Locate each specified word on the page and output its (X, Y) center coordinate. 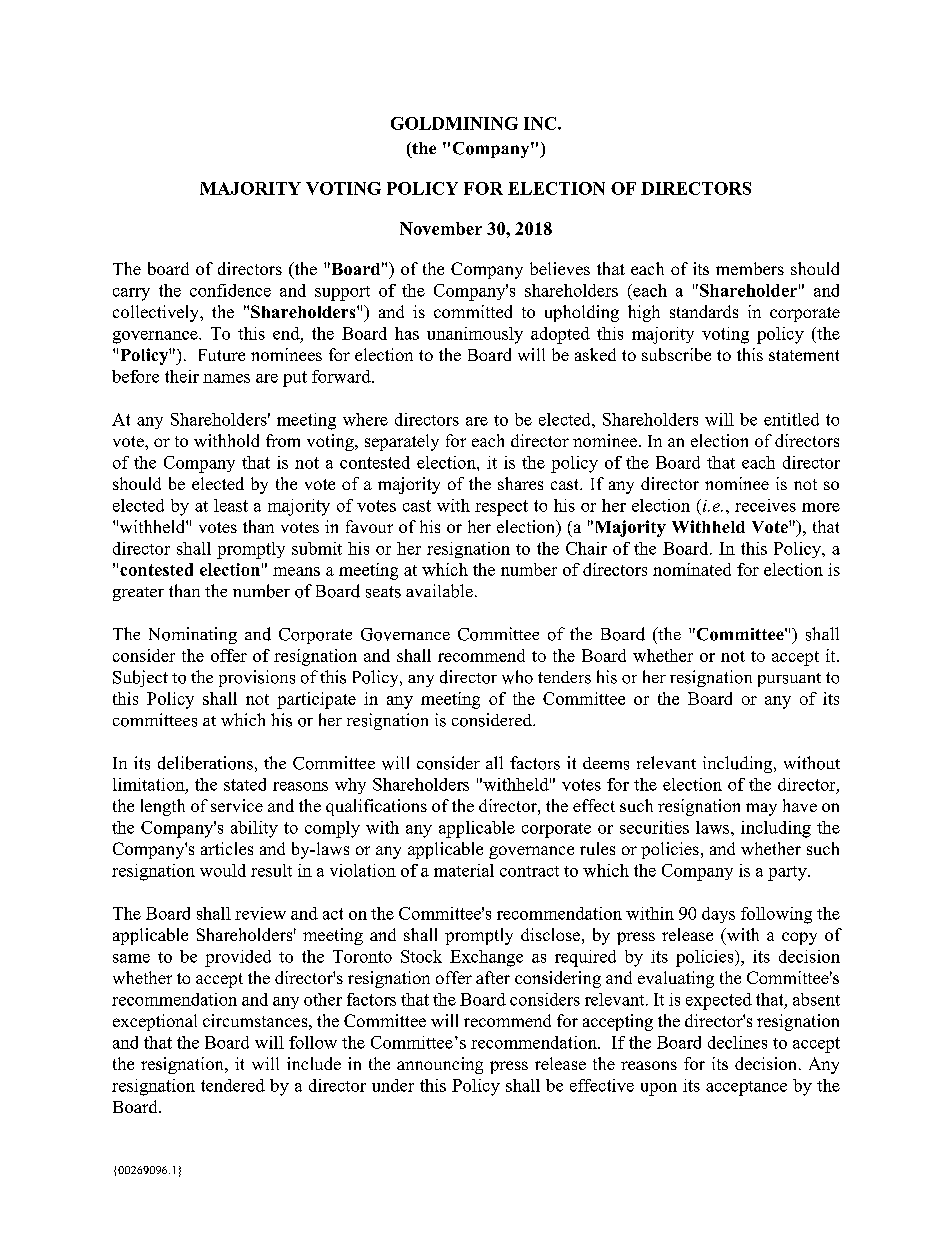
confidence (230, 290)
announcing (440, 1065)
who (517, 677)
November (441, 228)
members (750, 268)
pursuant (789, 680)
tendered (233, 1085)
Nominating (193, 635)
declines (737, 1042)
